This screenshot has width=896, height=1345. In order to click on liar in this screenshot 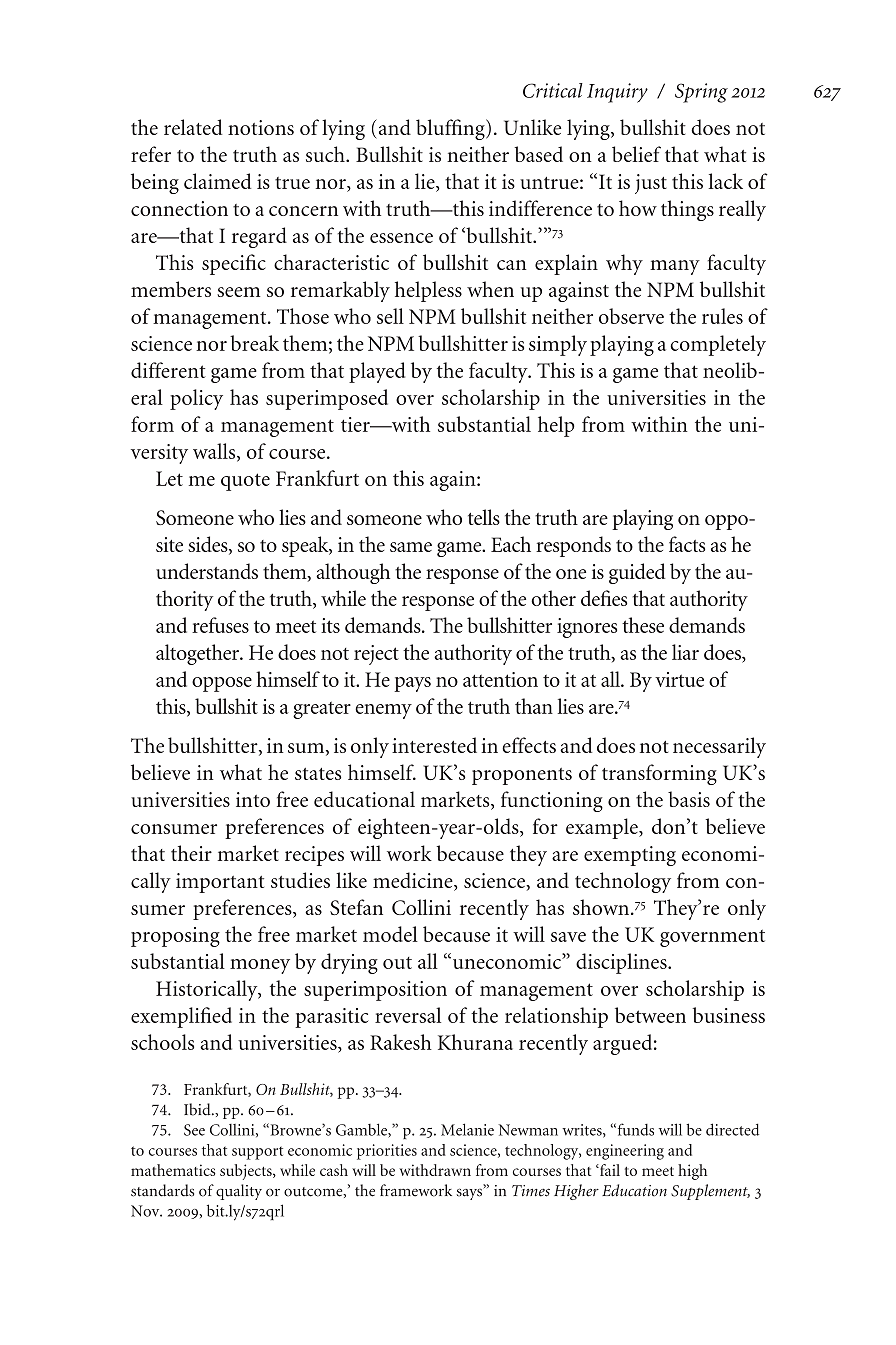, I will do `click(685, 652)`.
